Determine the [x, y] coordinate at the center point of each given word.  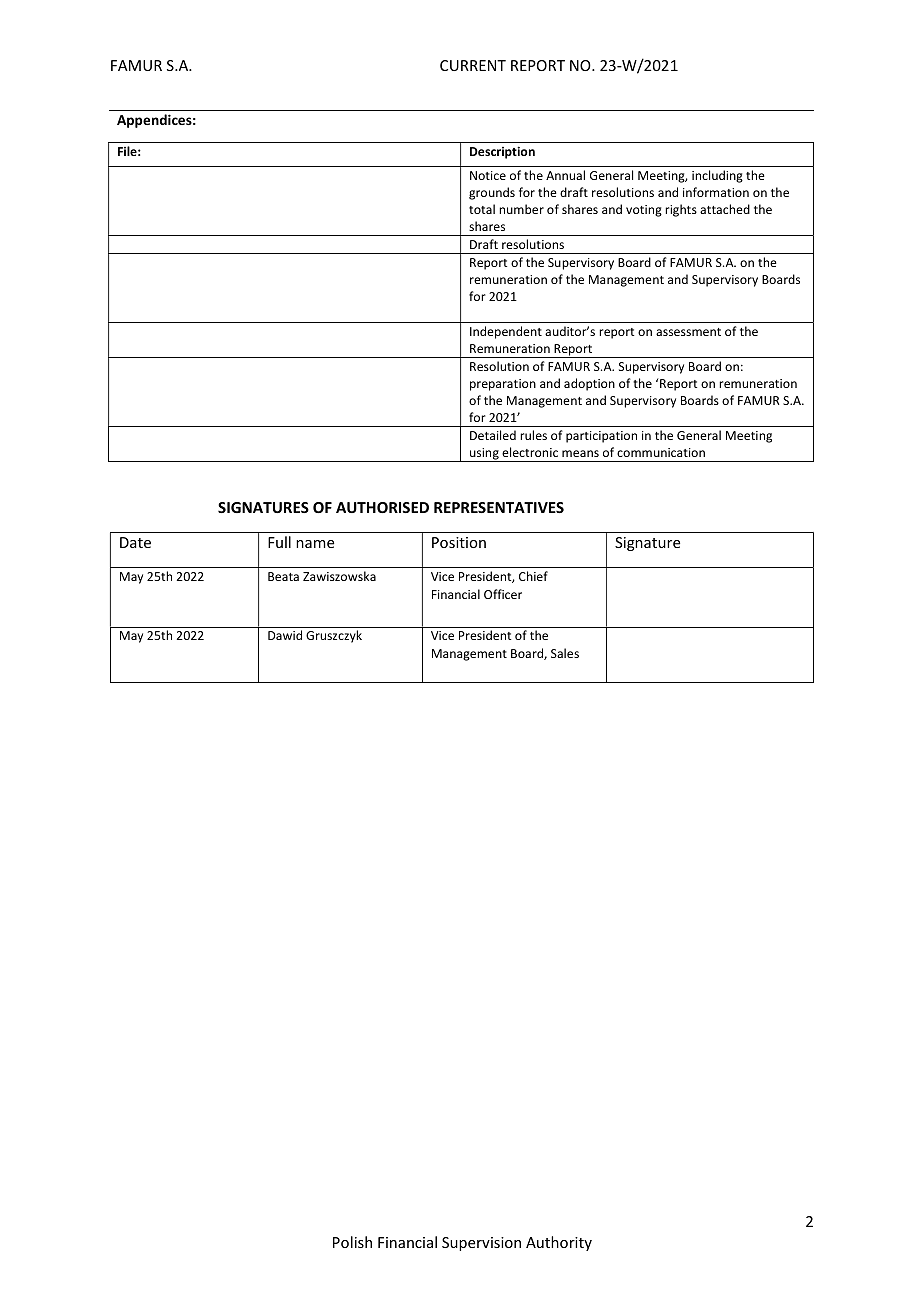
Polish [352, 1242]
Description [502, 152]
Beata [283, 576]
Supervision [481, 1244]
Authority [559, 1243]
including [717, 176]
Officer [503, 594]
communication [661, 452]
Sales [565, 653]
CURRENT [473, 65]
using [484, 455]
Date [135, 542]
